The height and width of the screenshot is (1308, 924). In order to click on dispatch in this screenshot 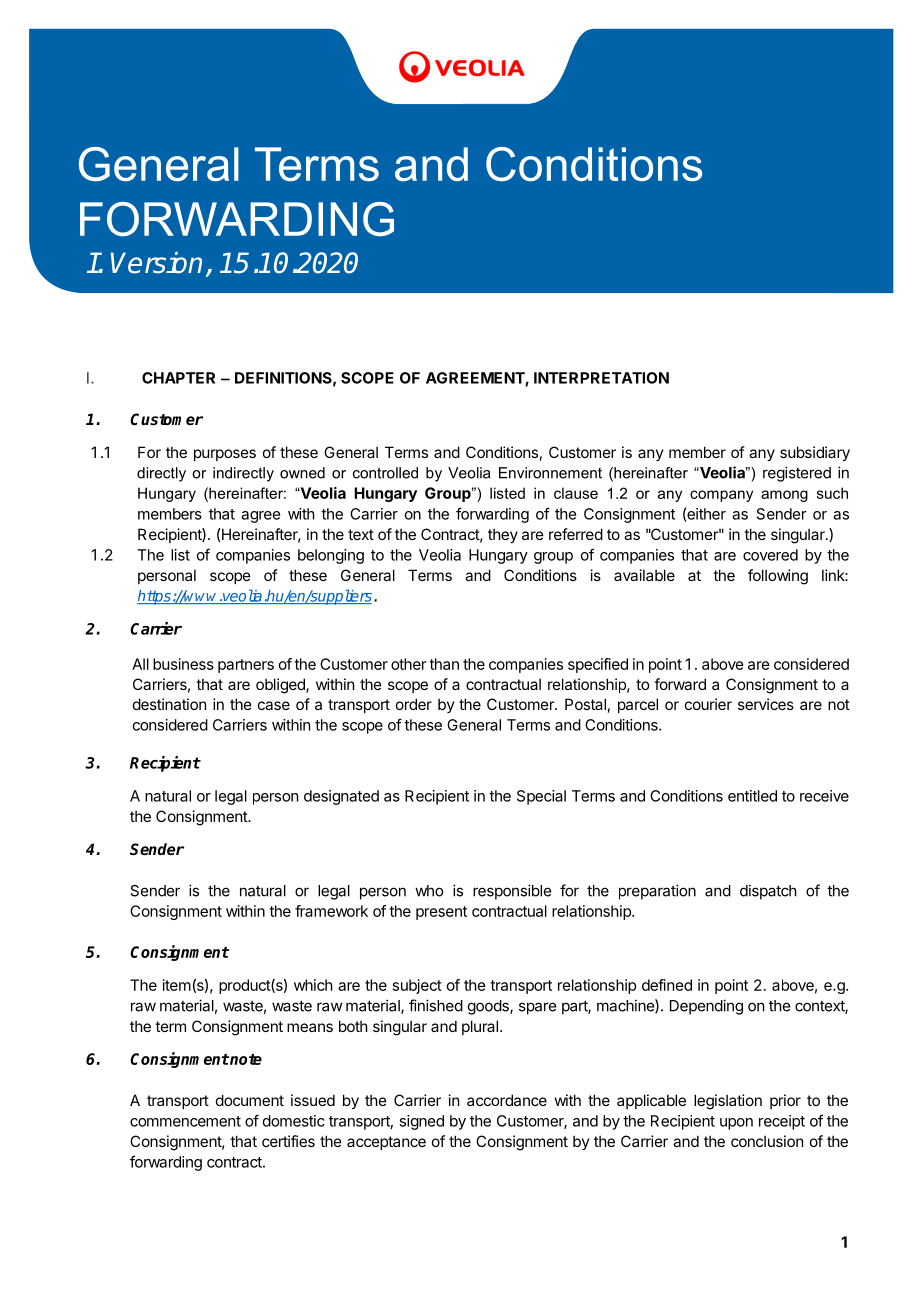, I will do `click(768, 892)`.
